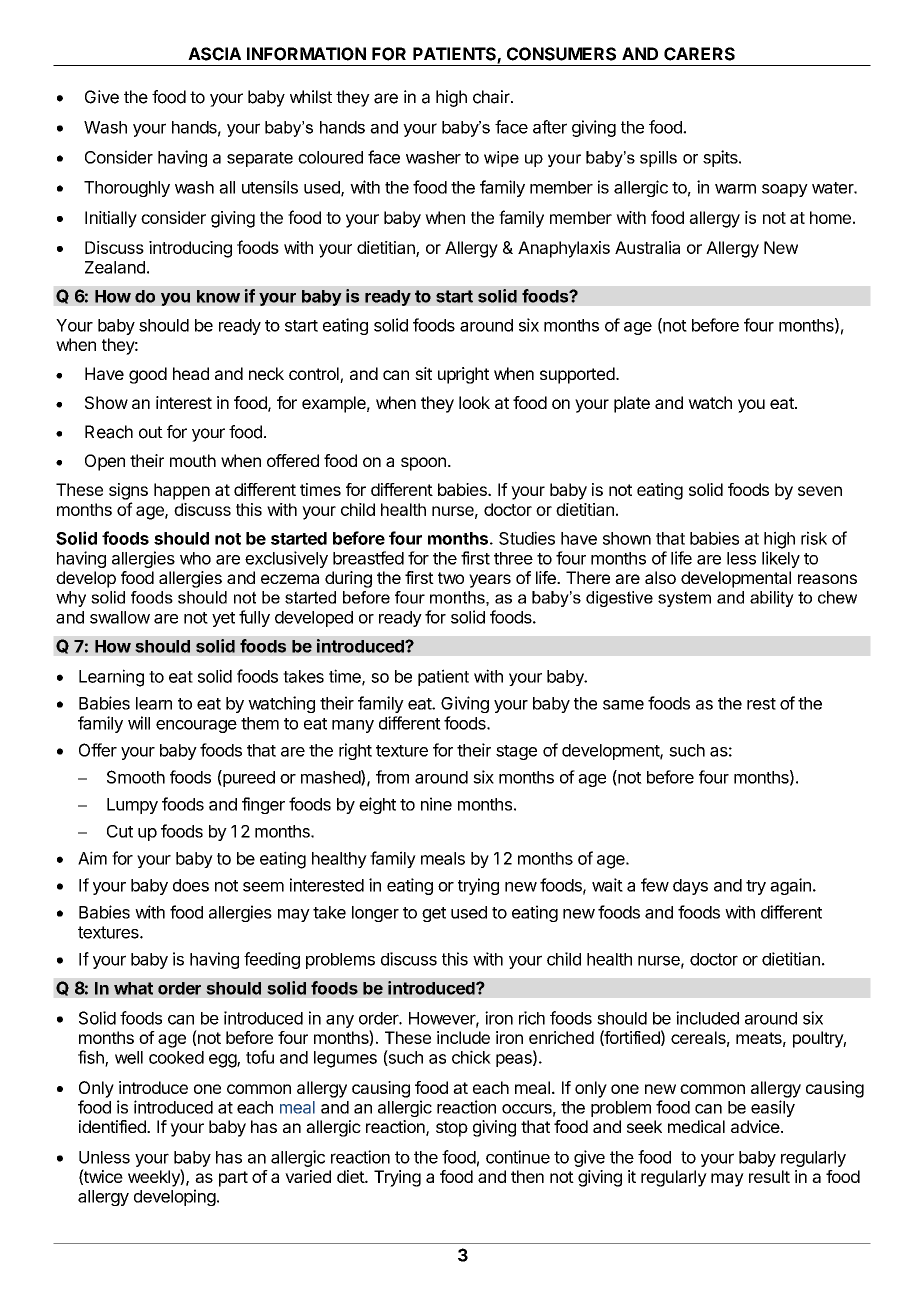 The width and height of the screenshot is (924, 1309). Describe the element at coordinates (113, 1126) in the screenshot. I see `identified` at that location.
